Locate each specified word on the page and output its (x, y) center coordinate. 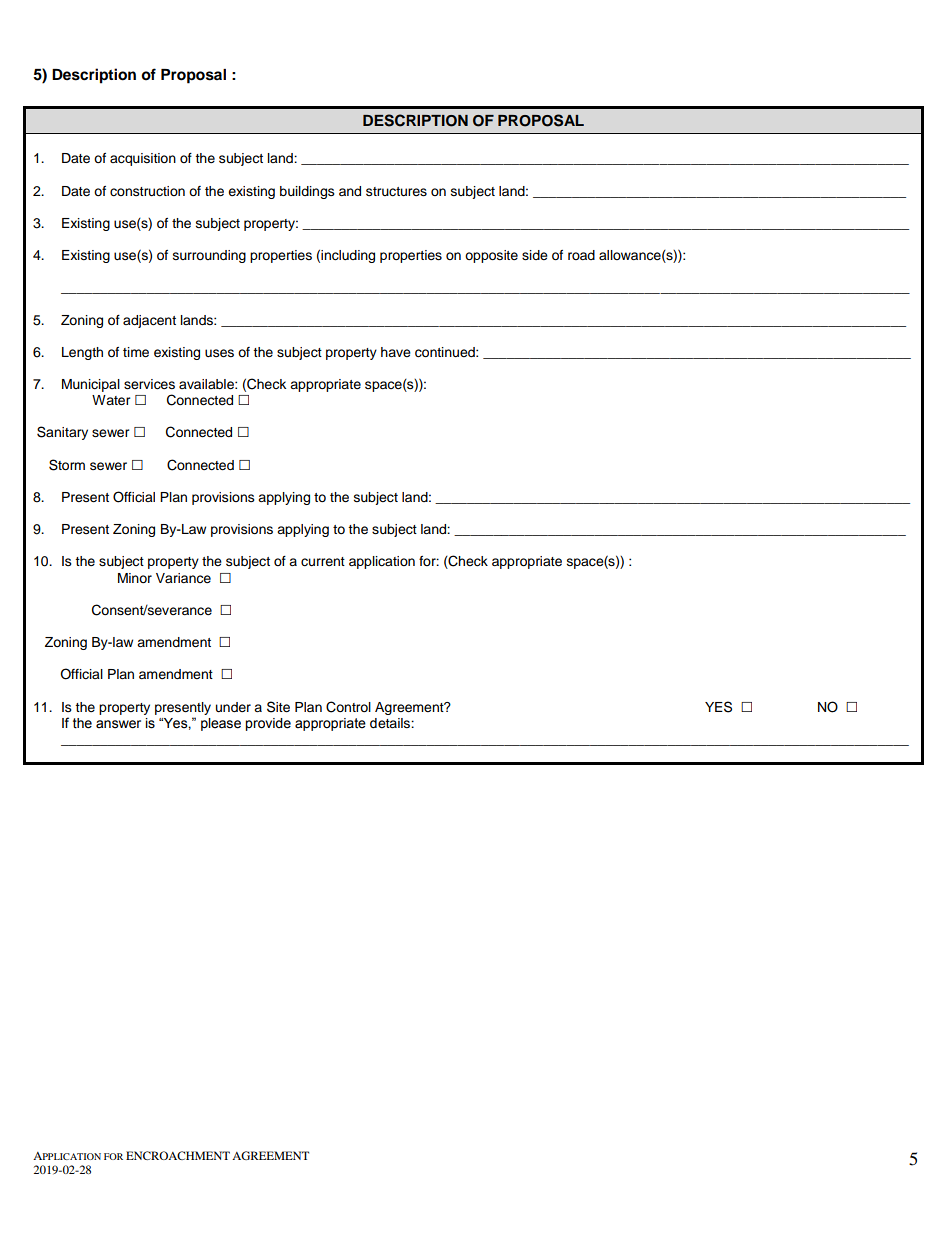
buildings (307, 192)
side (535, 255)
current (323, 562)
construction (147, 191)
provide (268, 724)
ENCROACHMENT (178, 1155)
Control (348, 707)
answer (118, 724)
